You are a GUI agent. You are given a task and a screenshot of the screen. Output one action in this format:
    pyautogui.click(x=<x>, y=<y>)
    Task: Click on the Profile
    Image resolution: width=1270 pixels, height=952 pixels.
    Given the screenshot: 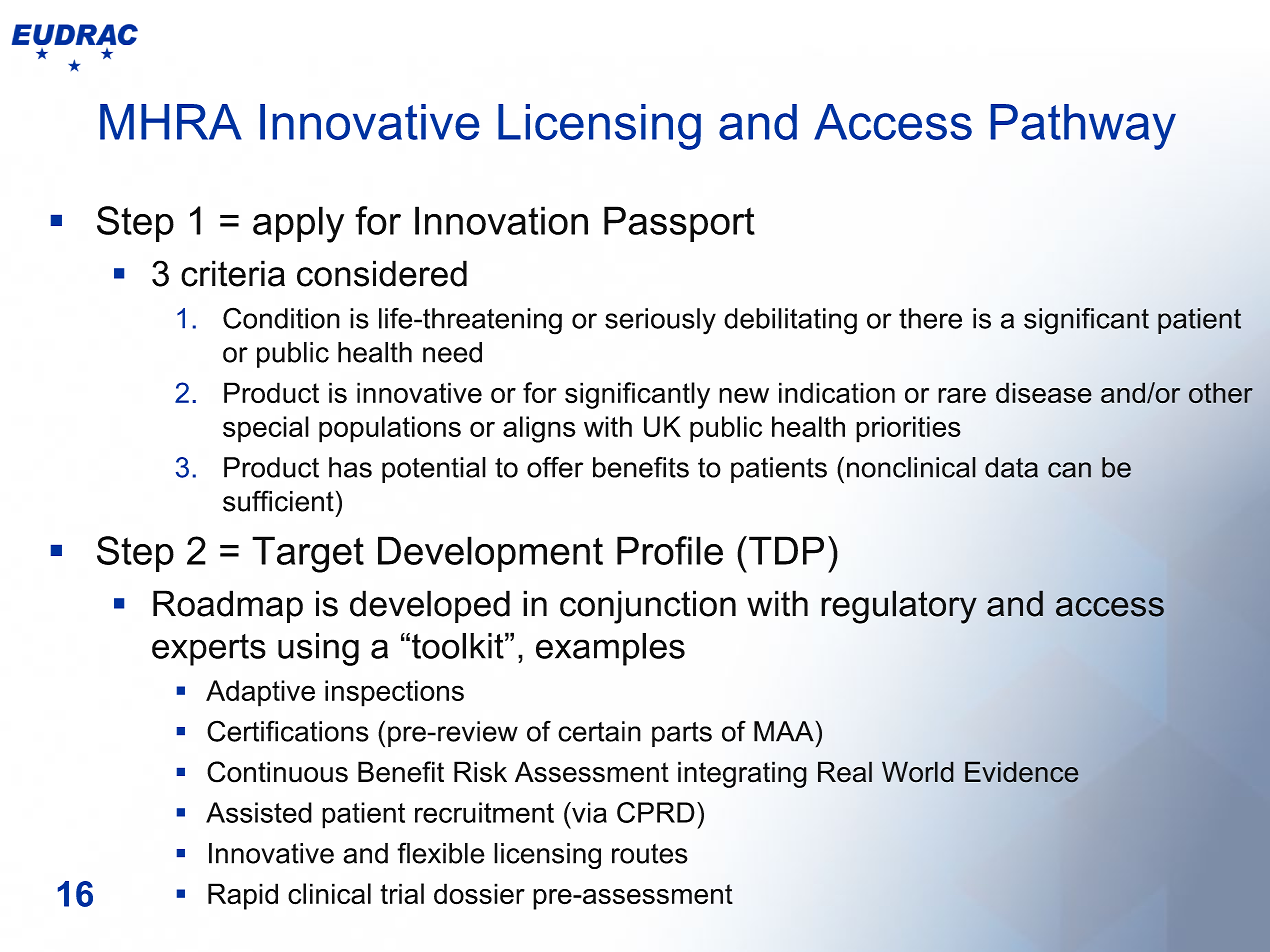 What is the action you would take?
    pyautogui.click(x=670, y=550)
